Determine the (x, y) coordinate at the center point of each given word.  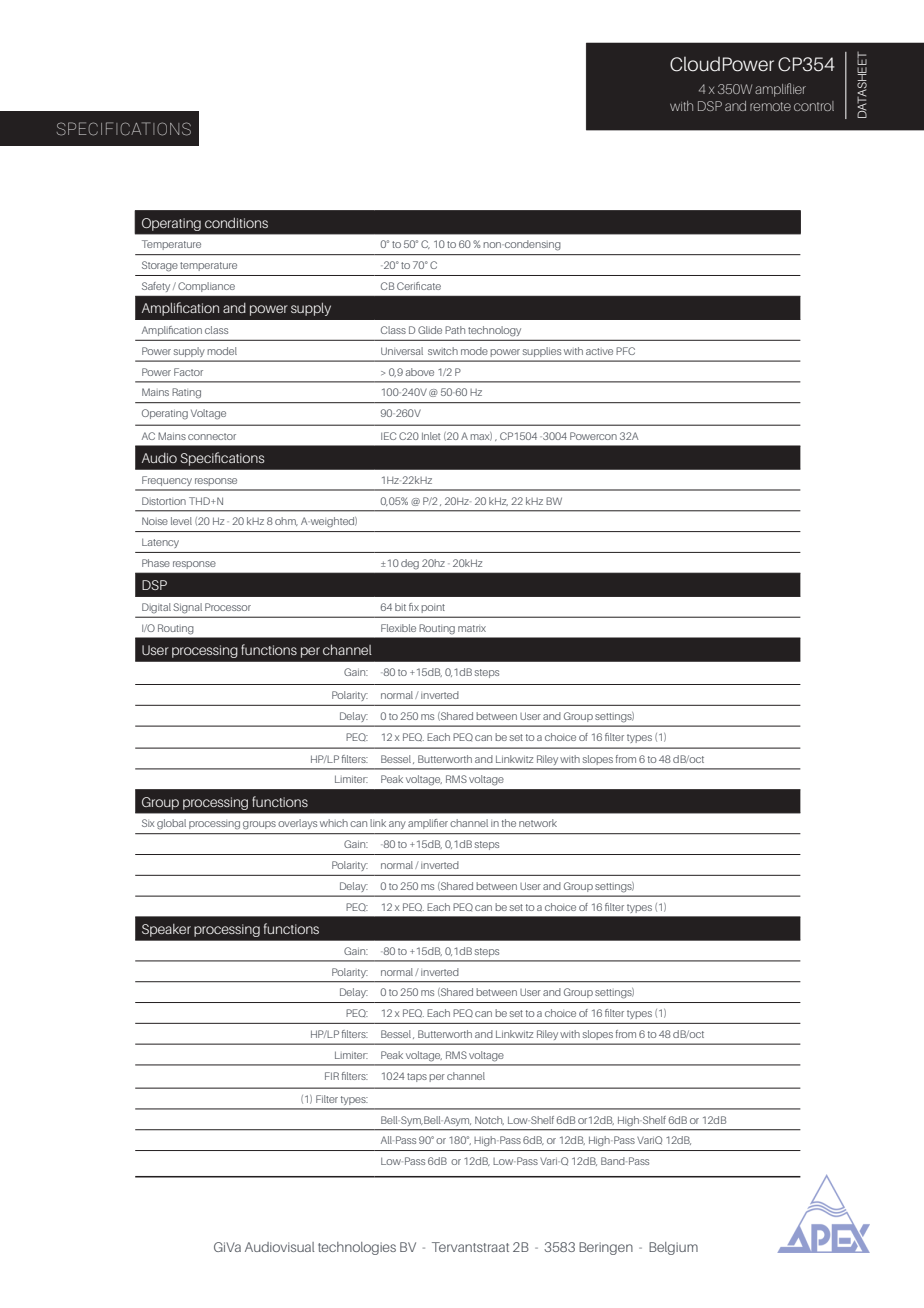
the (509, 823)
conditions (236, 223)
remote (770, 106)
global (171, 824)
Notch (489, 1120)
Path (455, 330)
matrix (472, 628)
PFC (625, 351)
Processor (228, 607)
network (538, 823)
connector (212, 436)
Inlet (431, 436)
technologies (357, 1248)
